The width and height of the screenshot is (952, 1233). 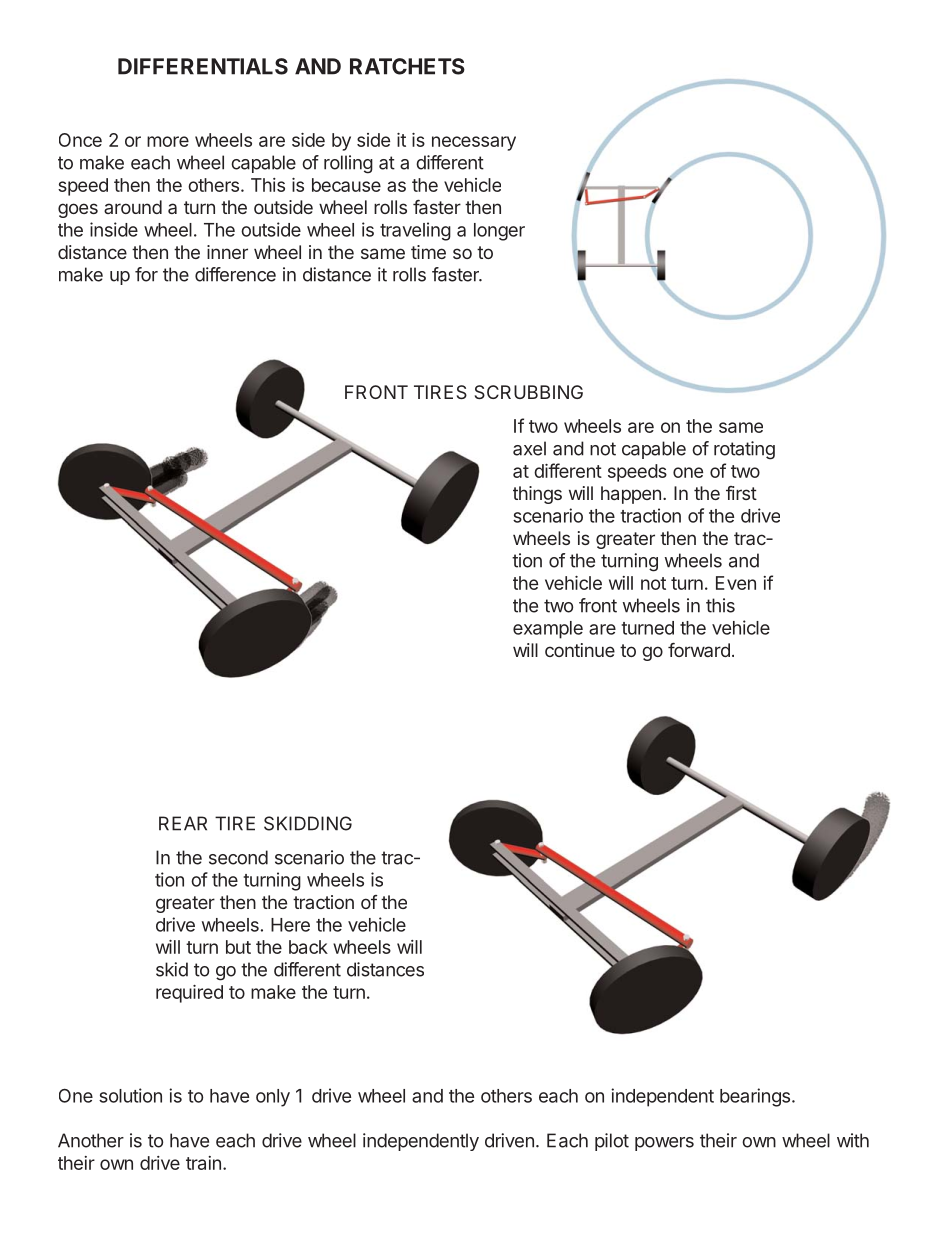 I want to click on REAR, so click(x=183, y=823).
